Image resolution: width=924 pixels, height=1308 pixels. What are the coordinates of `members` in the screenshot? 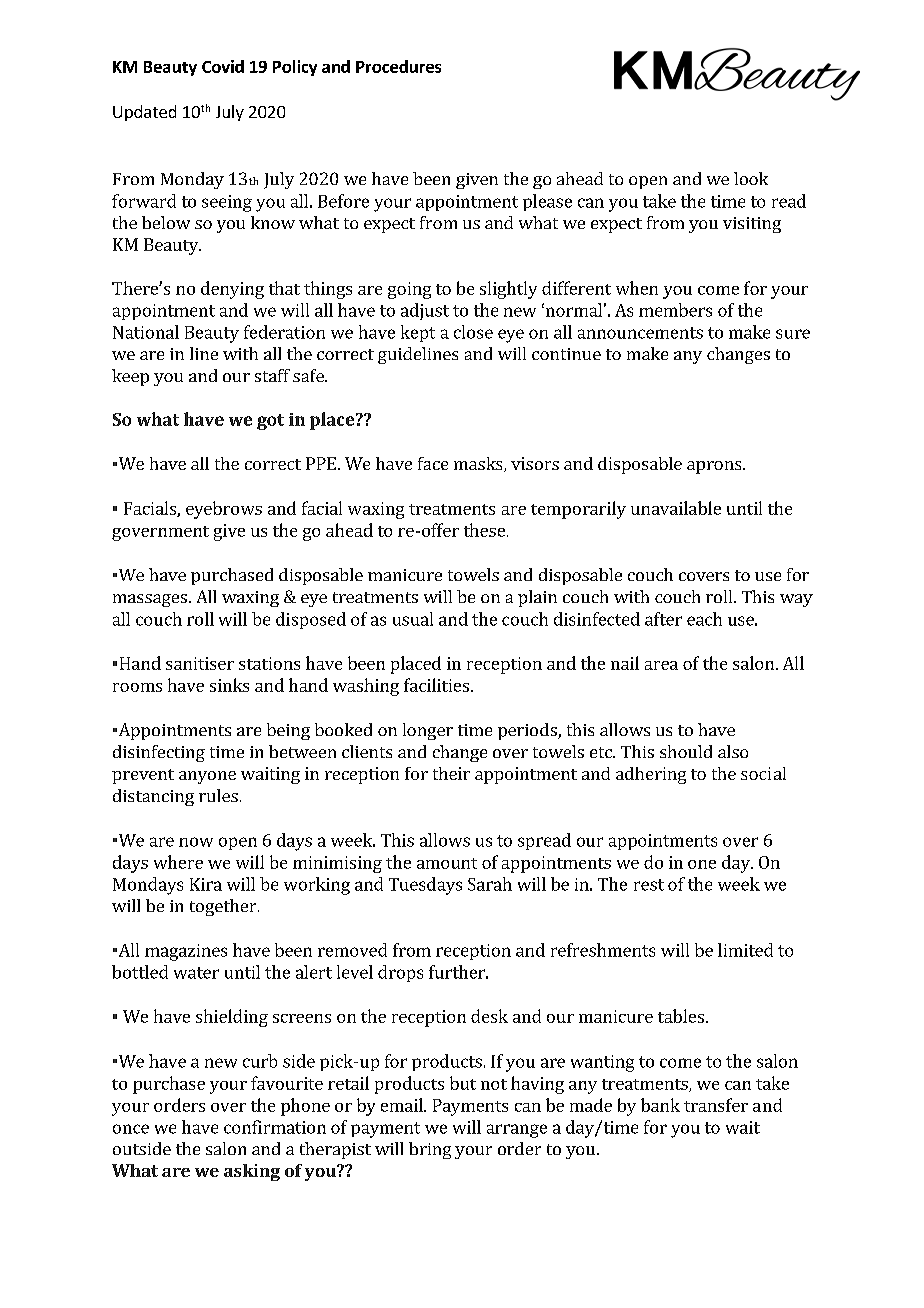 It's located at (675, 310).
